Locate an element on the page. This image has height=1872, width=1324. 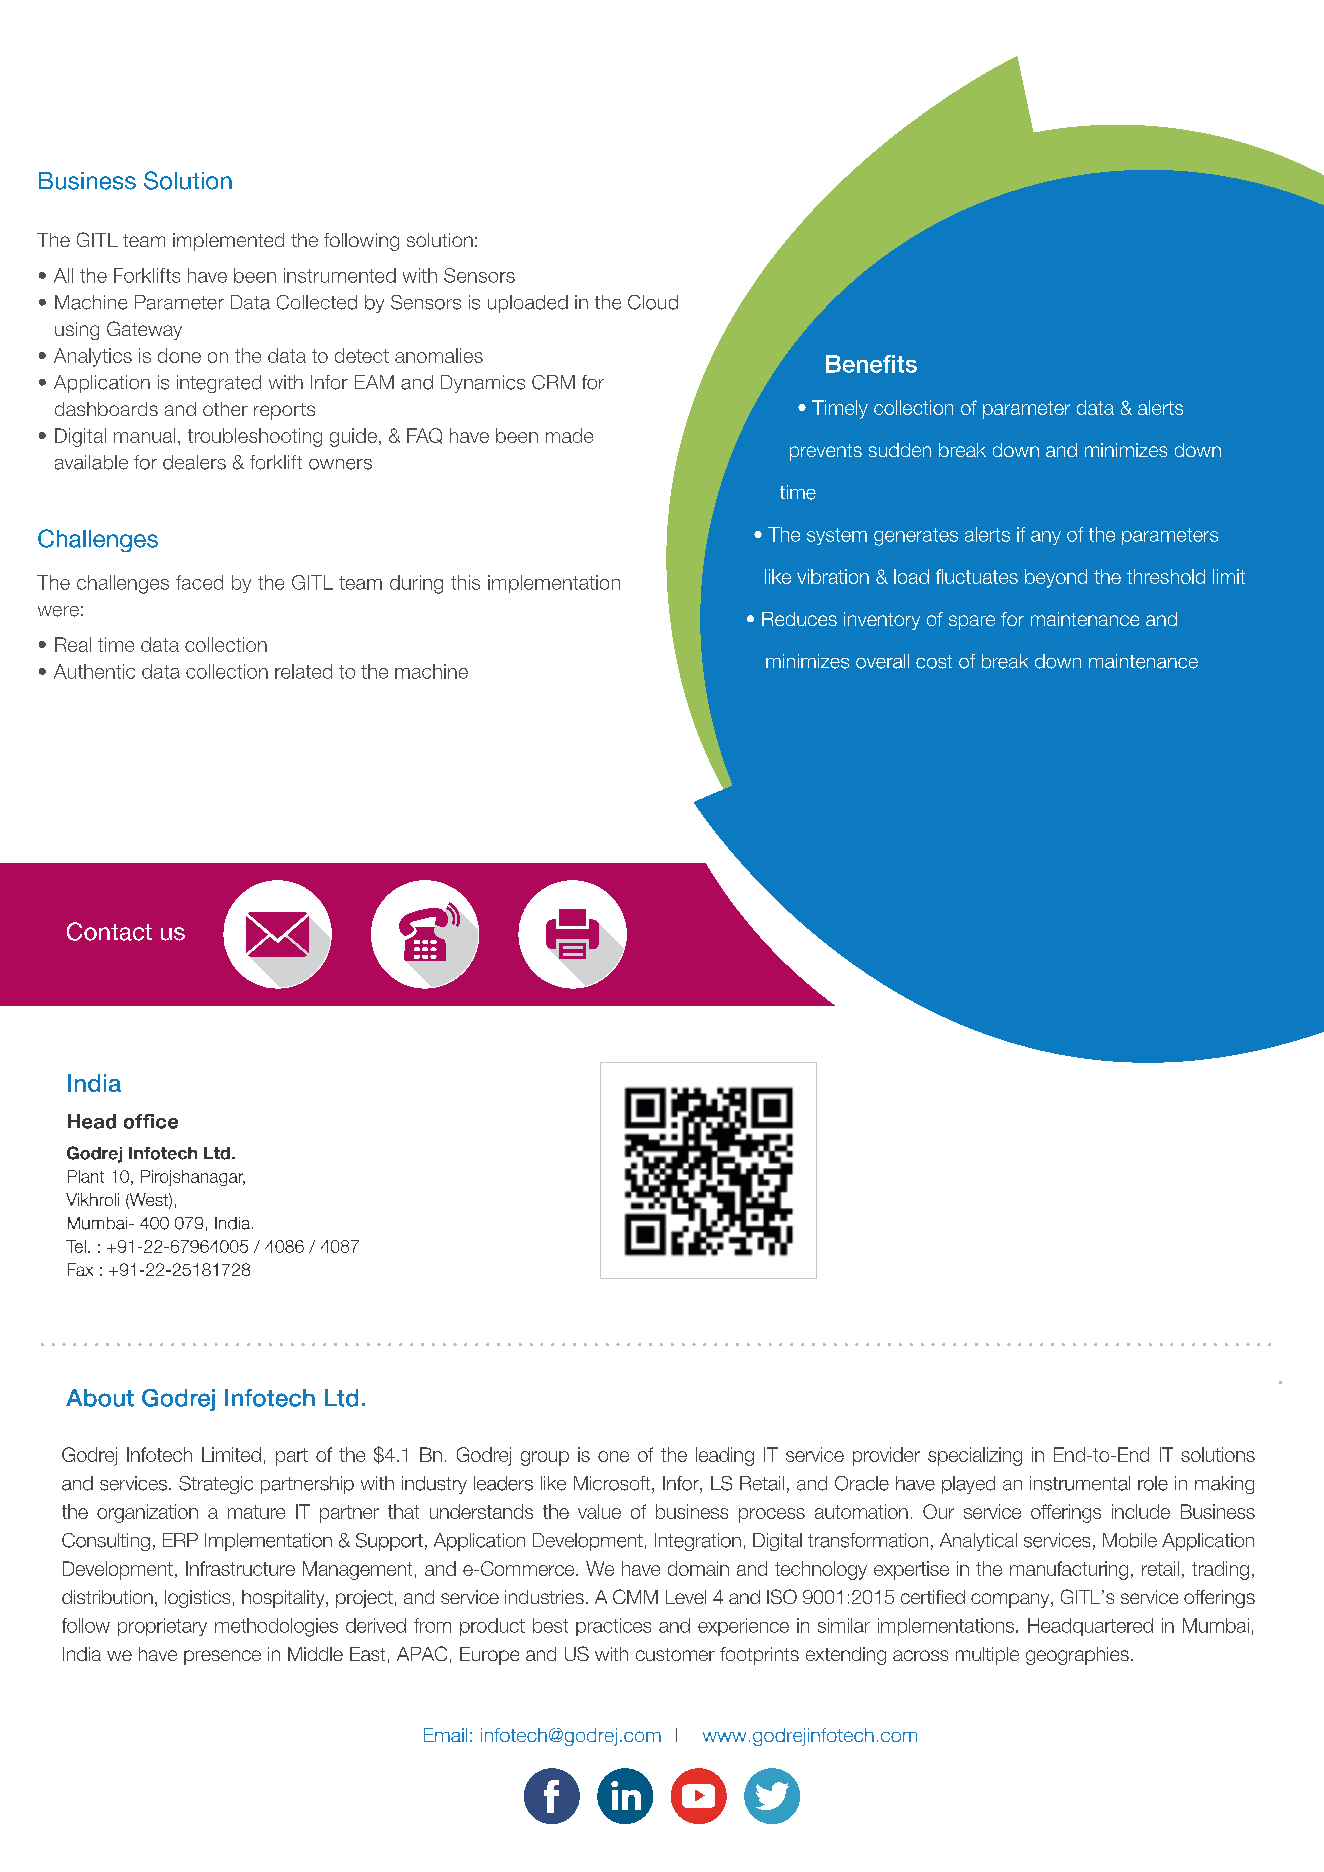
Benefits is located at coordinates (871, 364).
